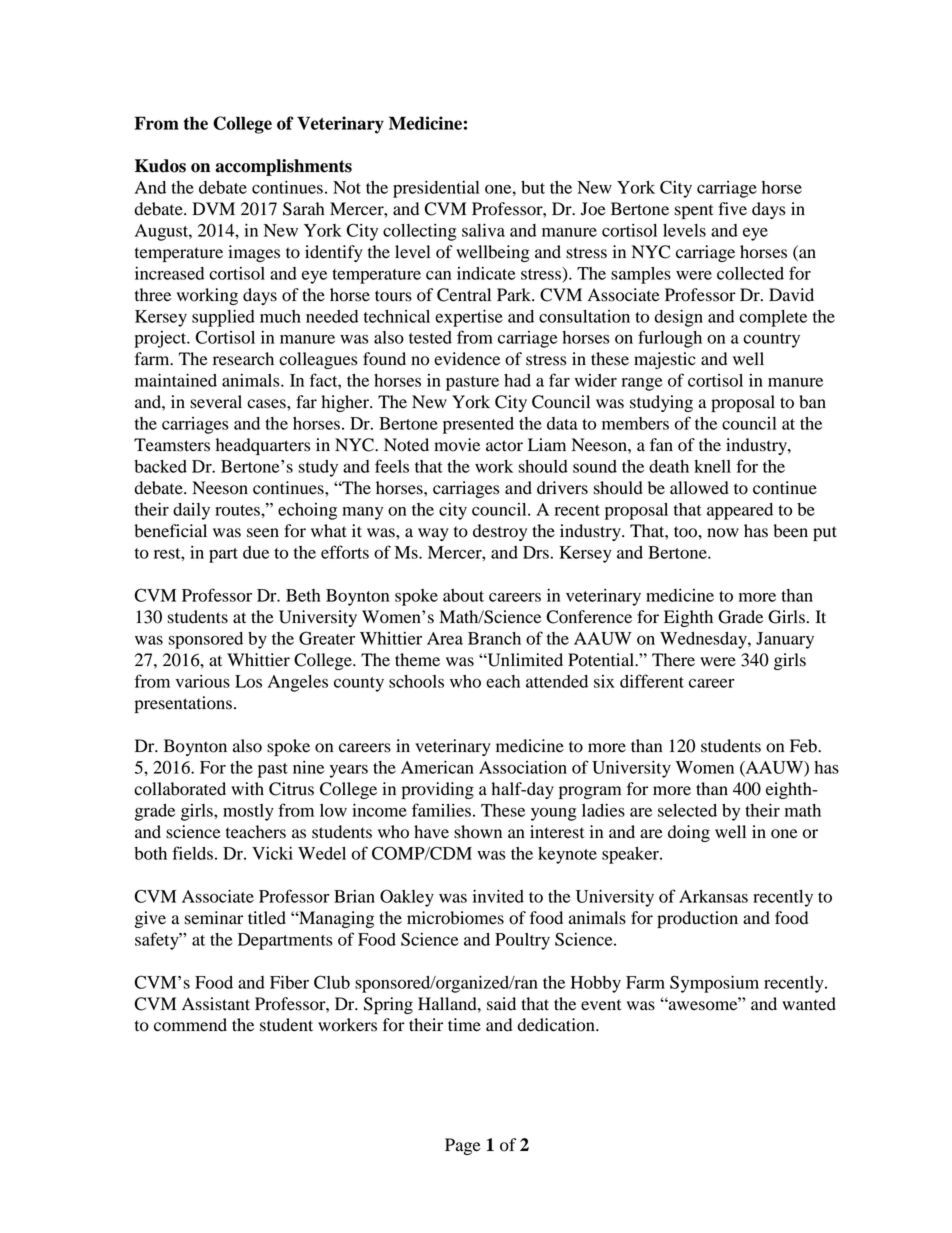 This screenshot has width=952, height=1233. Describe the element at coordinates (213, 208) in the screenshot. I see `DVM` at that location.
